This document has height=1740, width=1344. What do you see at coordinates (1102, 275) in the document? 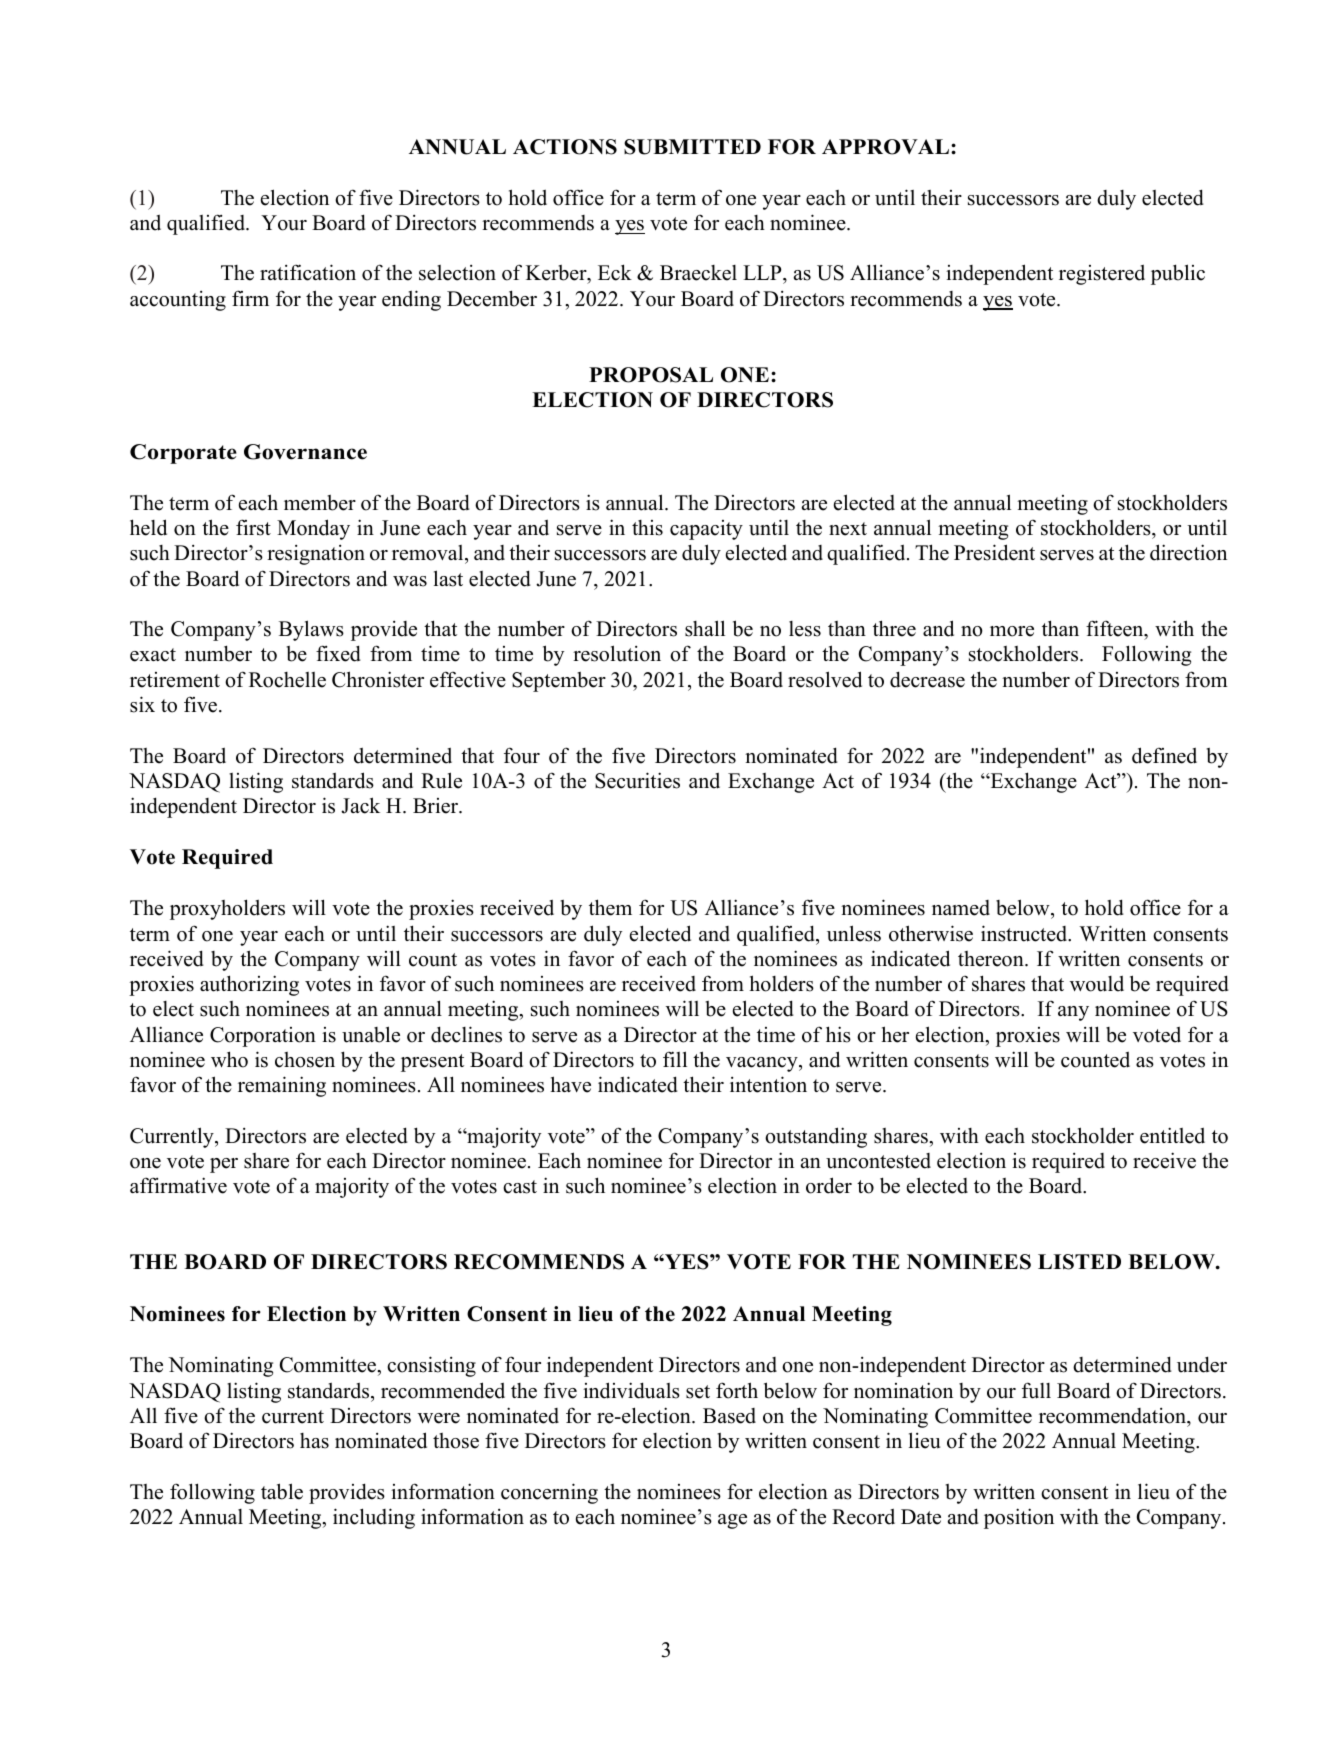
I see `registered` at bounding box center [1102, 275].
